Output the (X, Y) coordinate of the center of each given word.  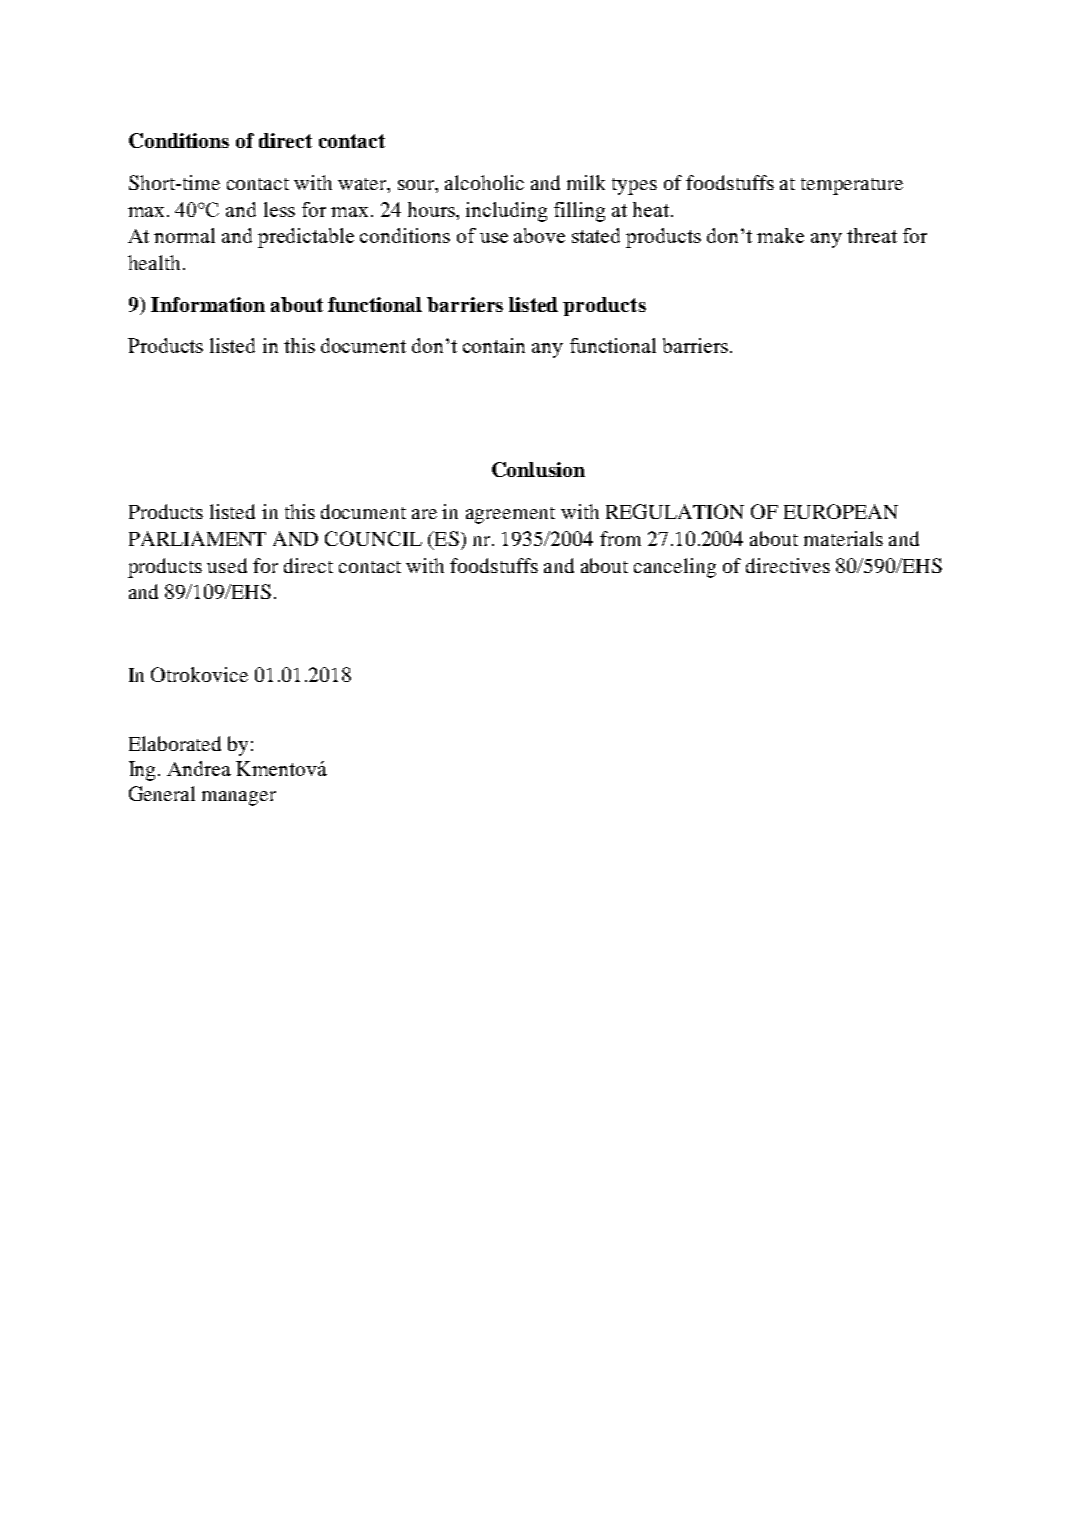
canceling (675, 568)
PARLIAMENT (197, 538)
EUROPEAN (841, 511)
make (780, 235)
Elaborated (175, 743)
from (620, 538)
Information (208, 304)
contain (494, 345)
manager (239, 798)
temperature (852, 186)
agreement (510, 515)
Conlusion (538, 469)
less (279, 209)
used (227, 565)
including (506, 212)
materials (843, 538)
